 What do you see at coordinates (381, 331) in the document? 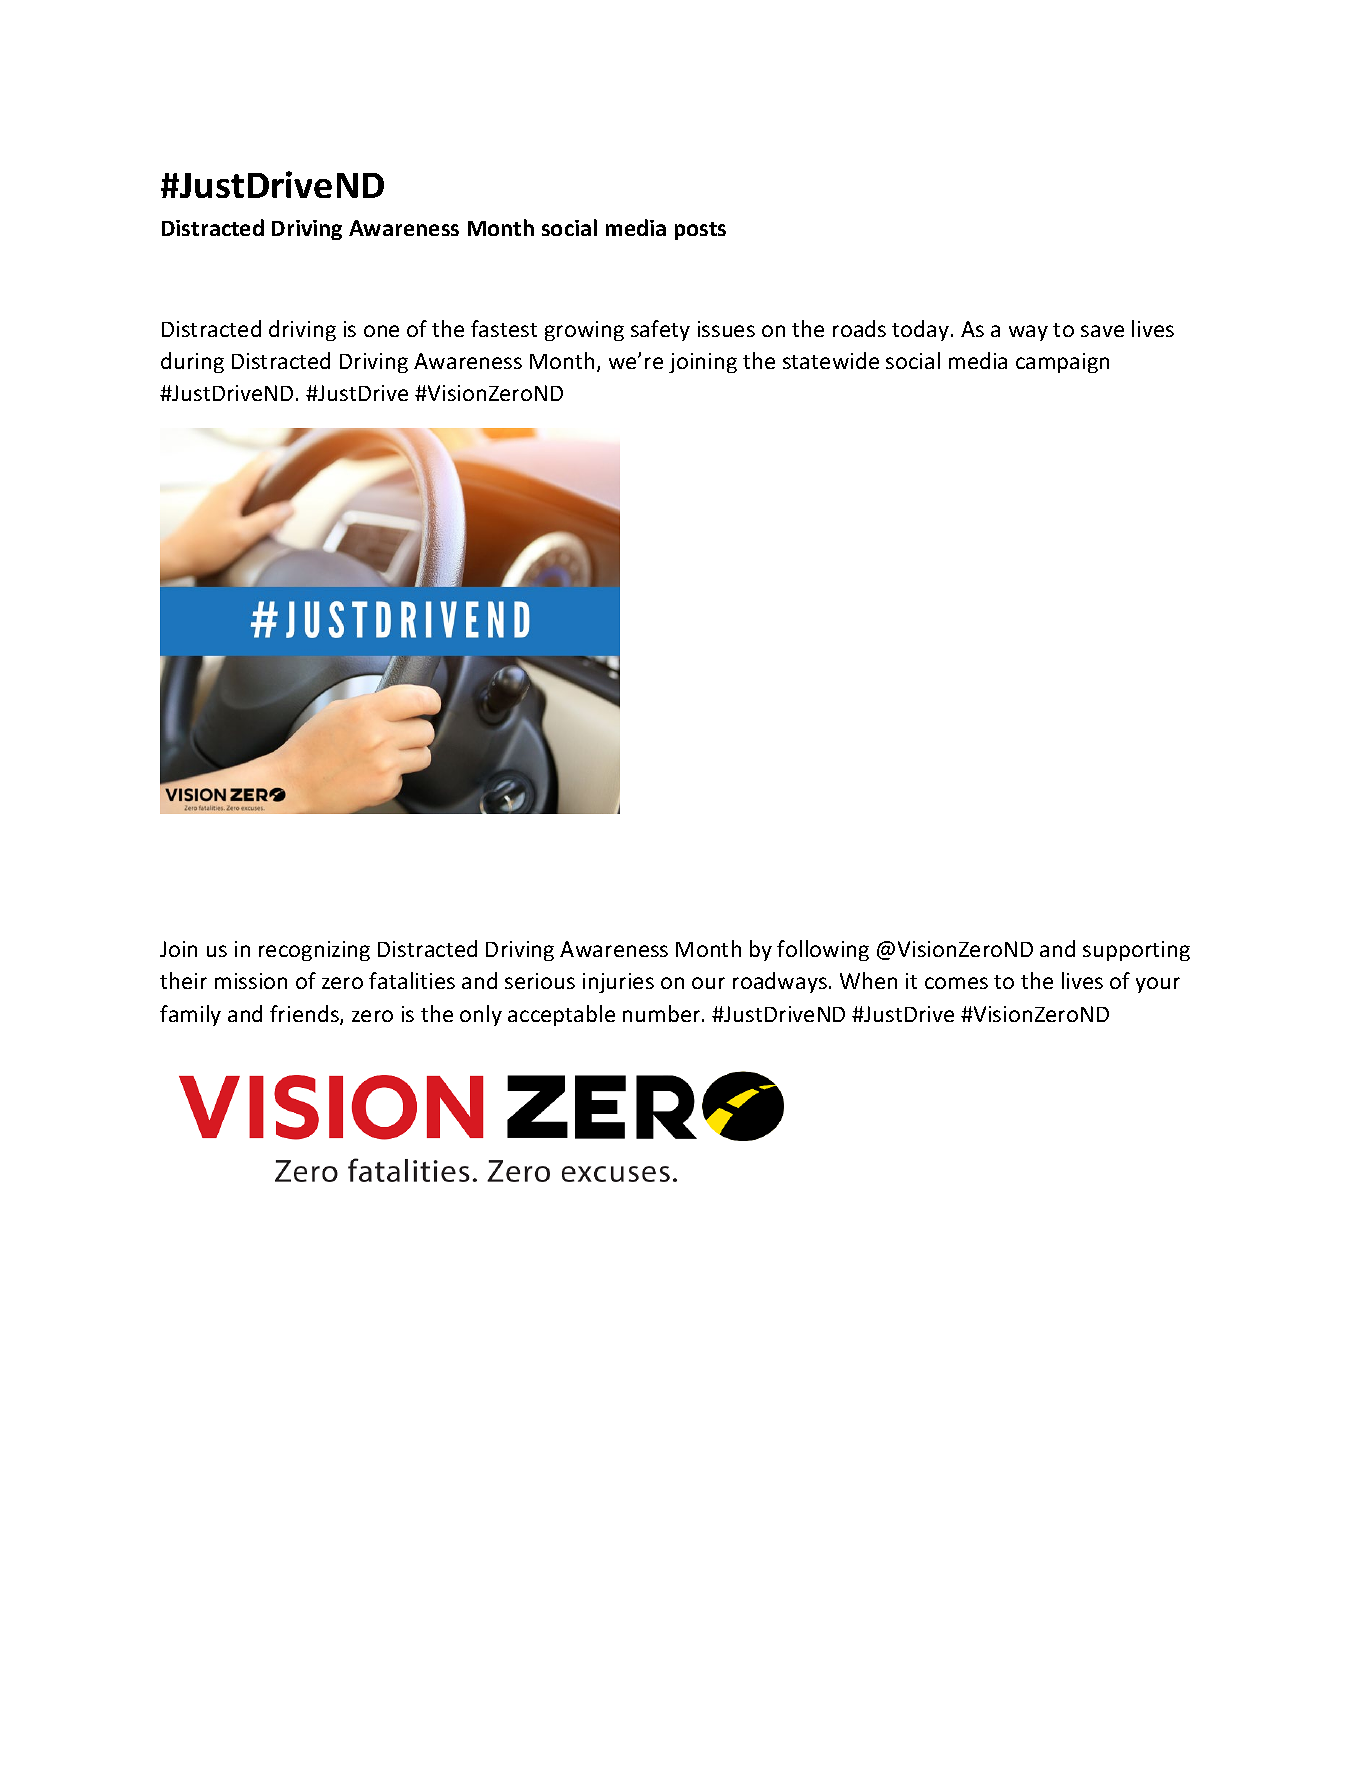
I see `one` at bounding box center [381, 331].
